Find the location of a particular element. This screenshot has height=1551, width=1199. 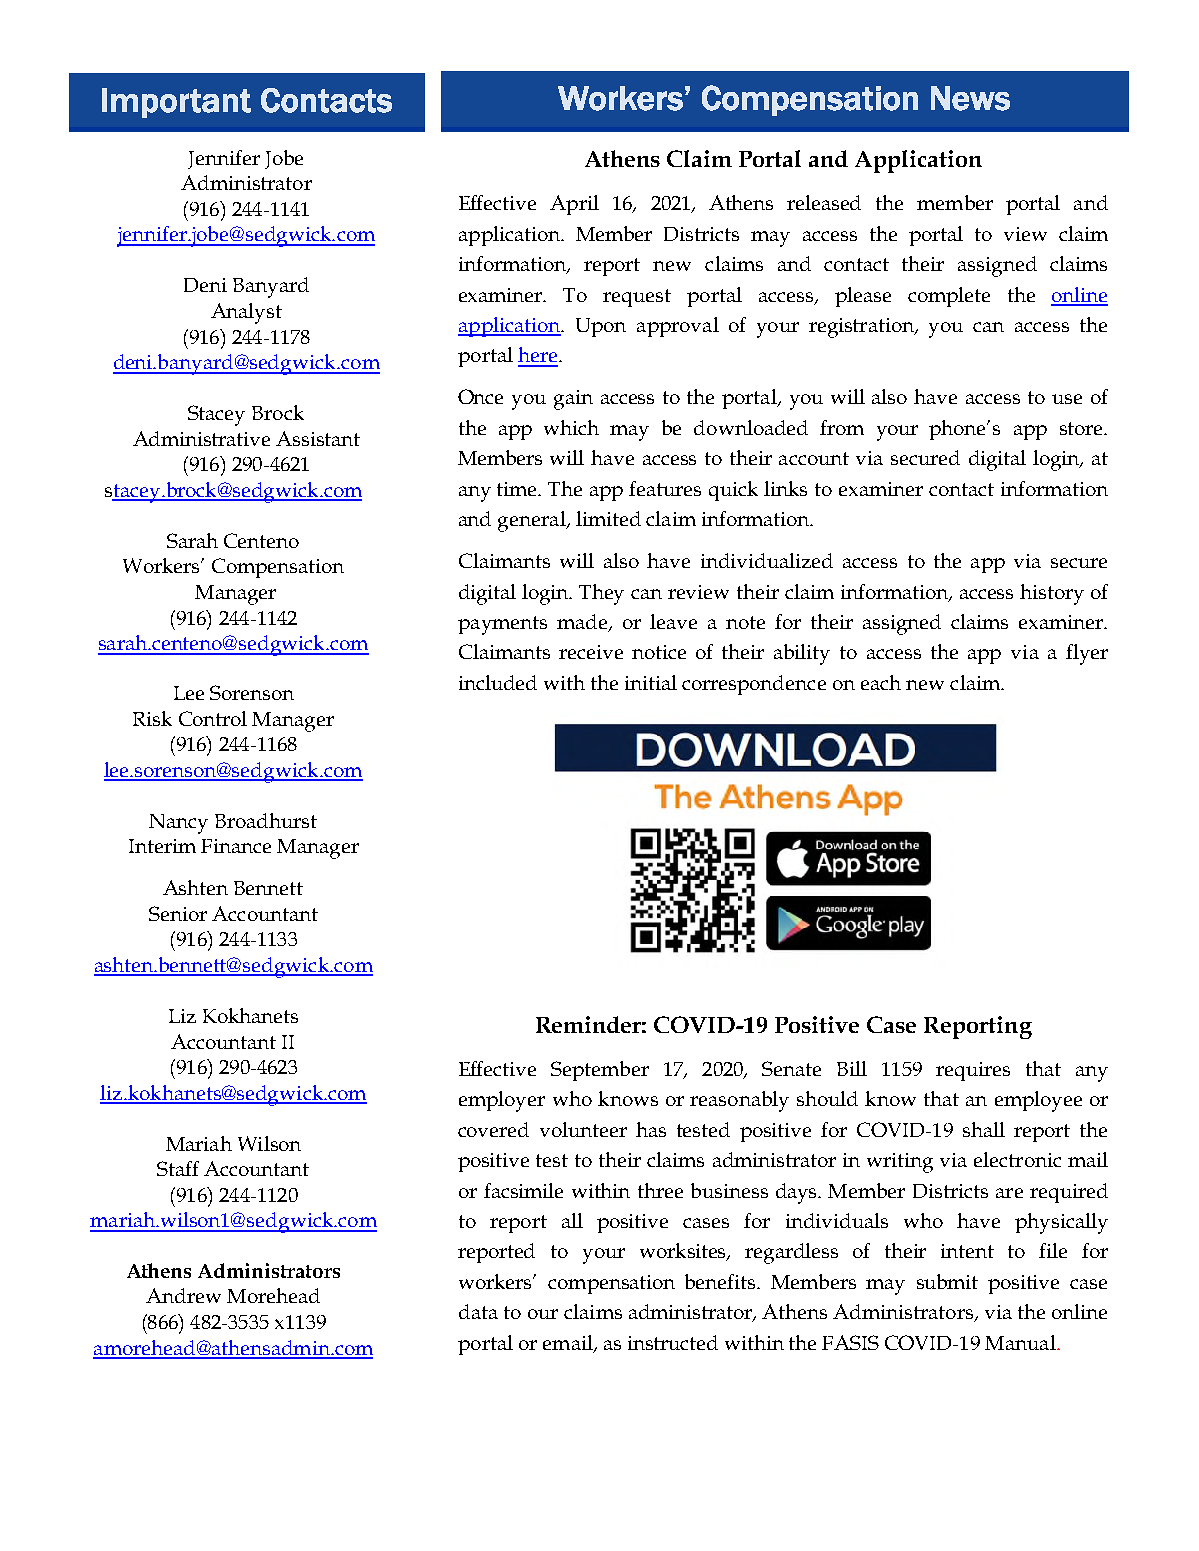

Important is located at coordinates (176, 103).
